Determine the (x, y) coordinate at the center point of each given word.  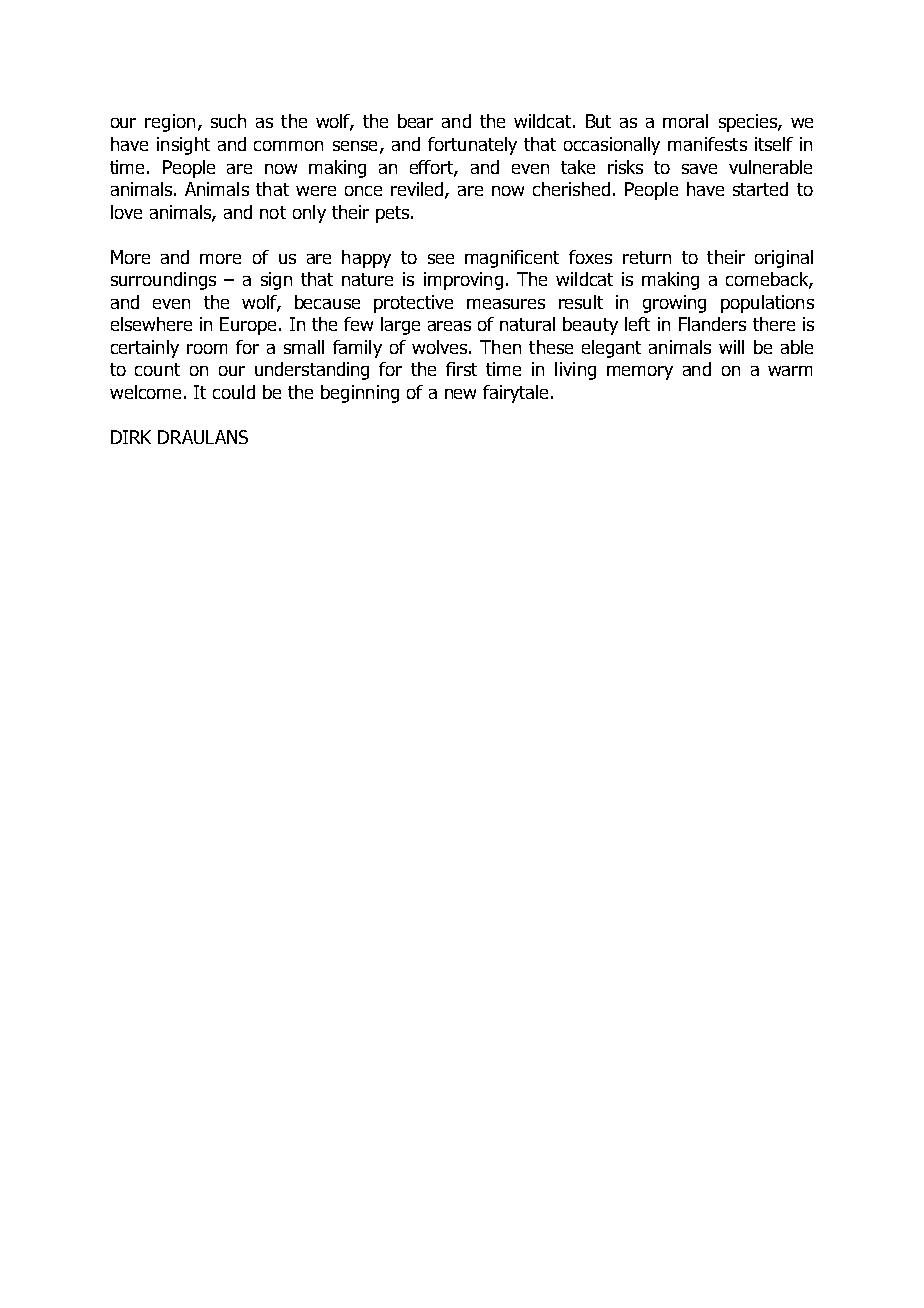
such (228, 121)
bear (415, 121)
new (460, 394)
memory (640, 373)
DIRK (131, 437)
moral (685, 121)
